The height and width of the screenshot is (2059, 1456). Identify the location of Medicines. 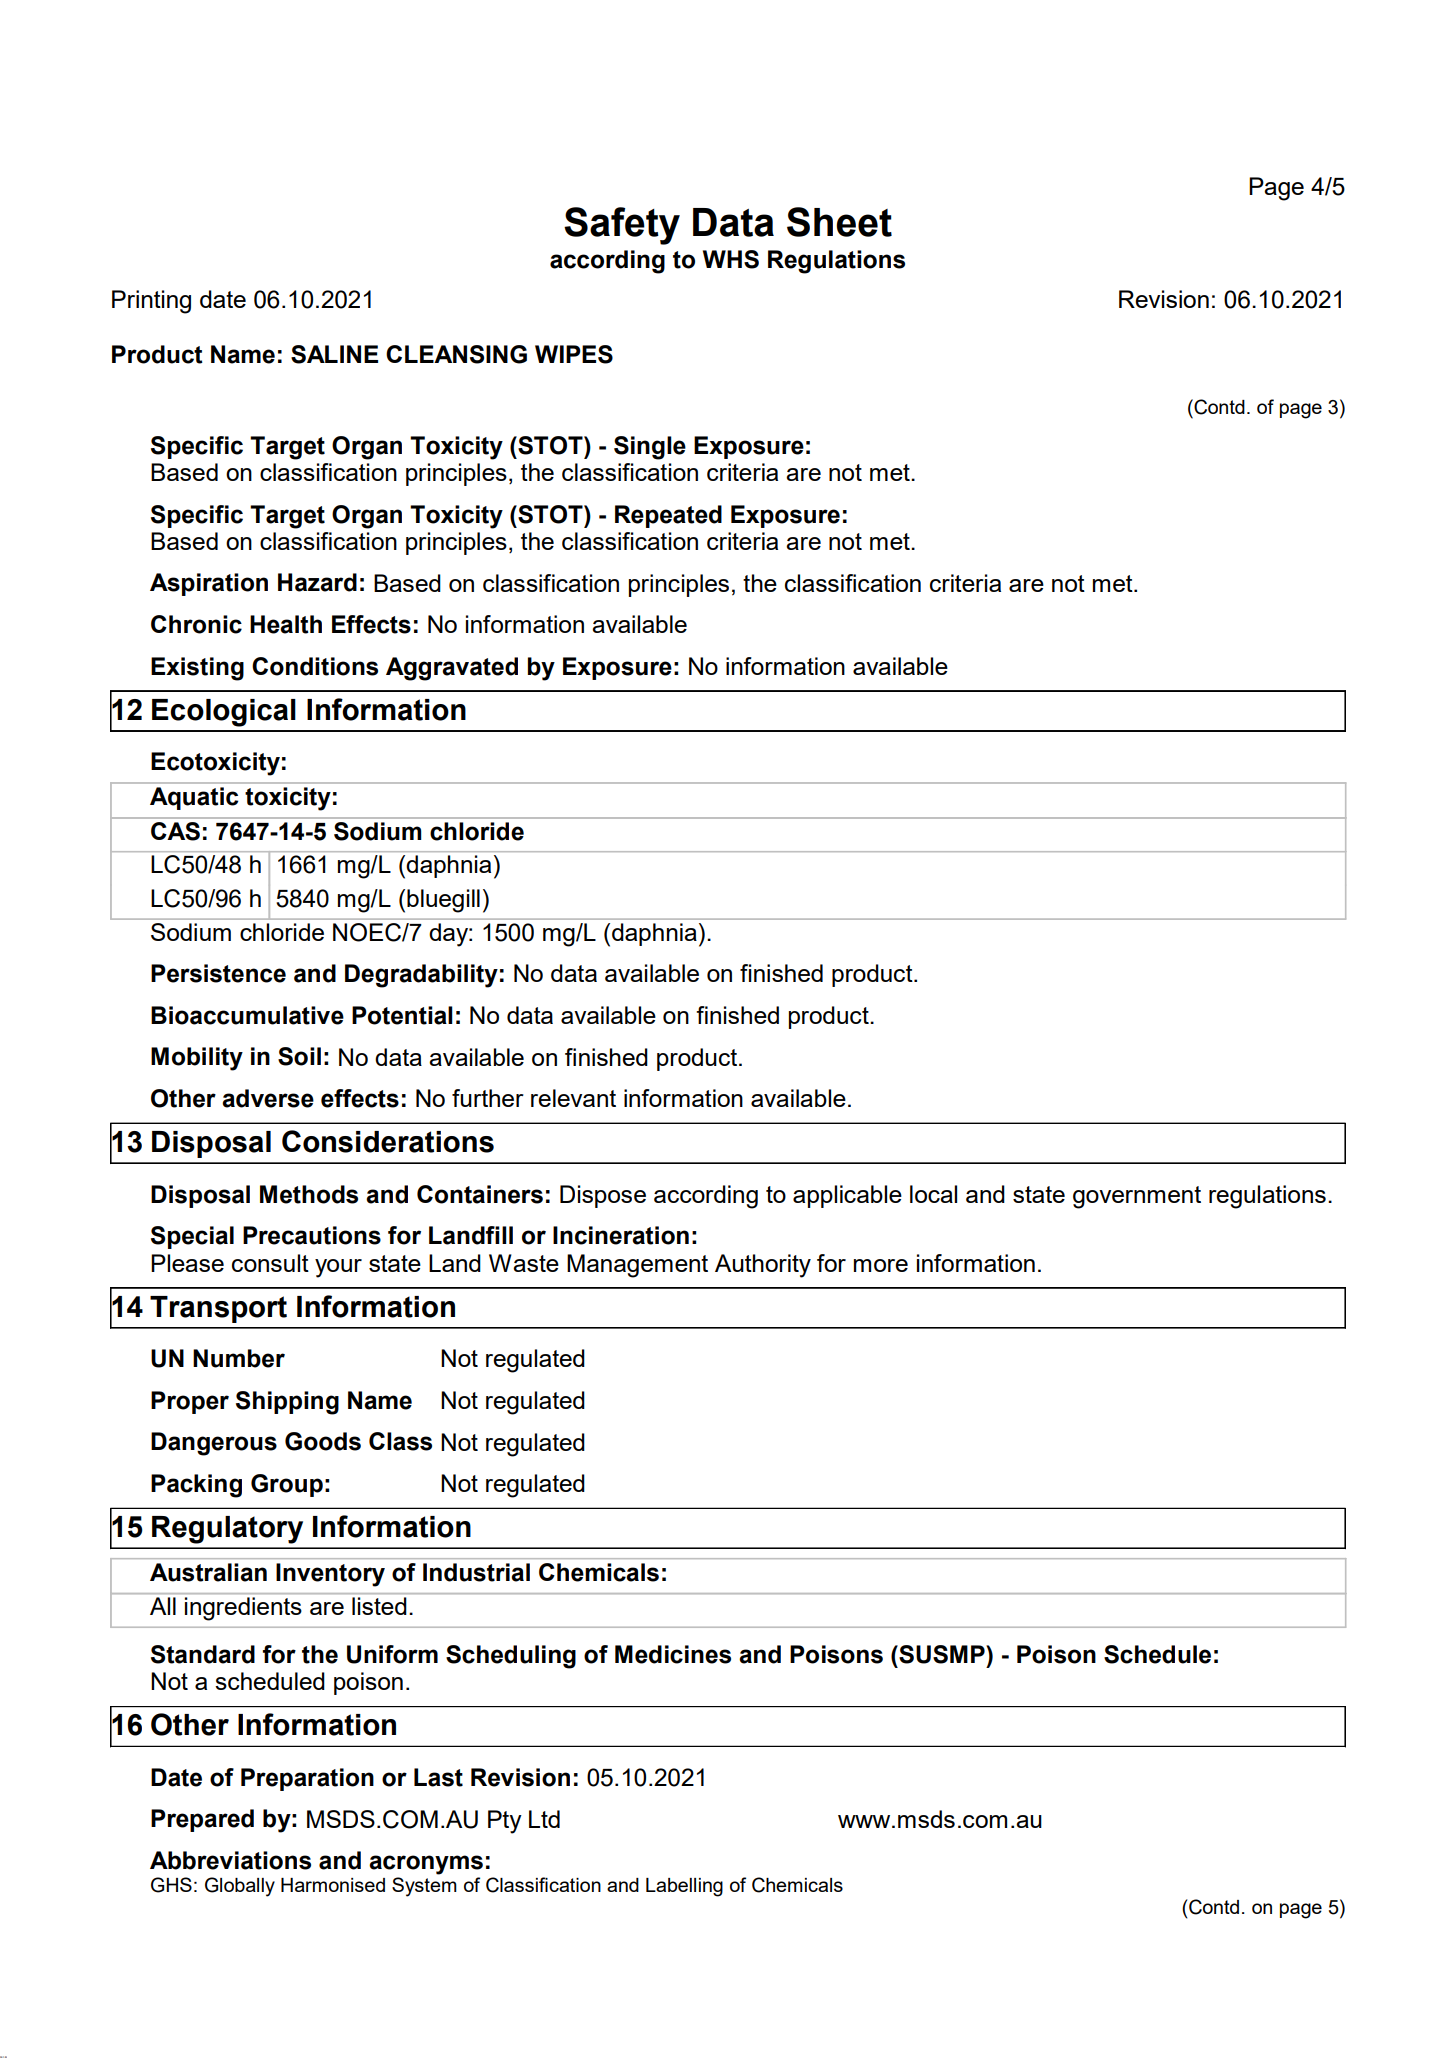
(673, 1654).
